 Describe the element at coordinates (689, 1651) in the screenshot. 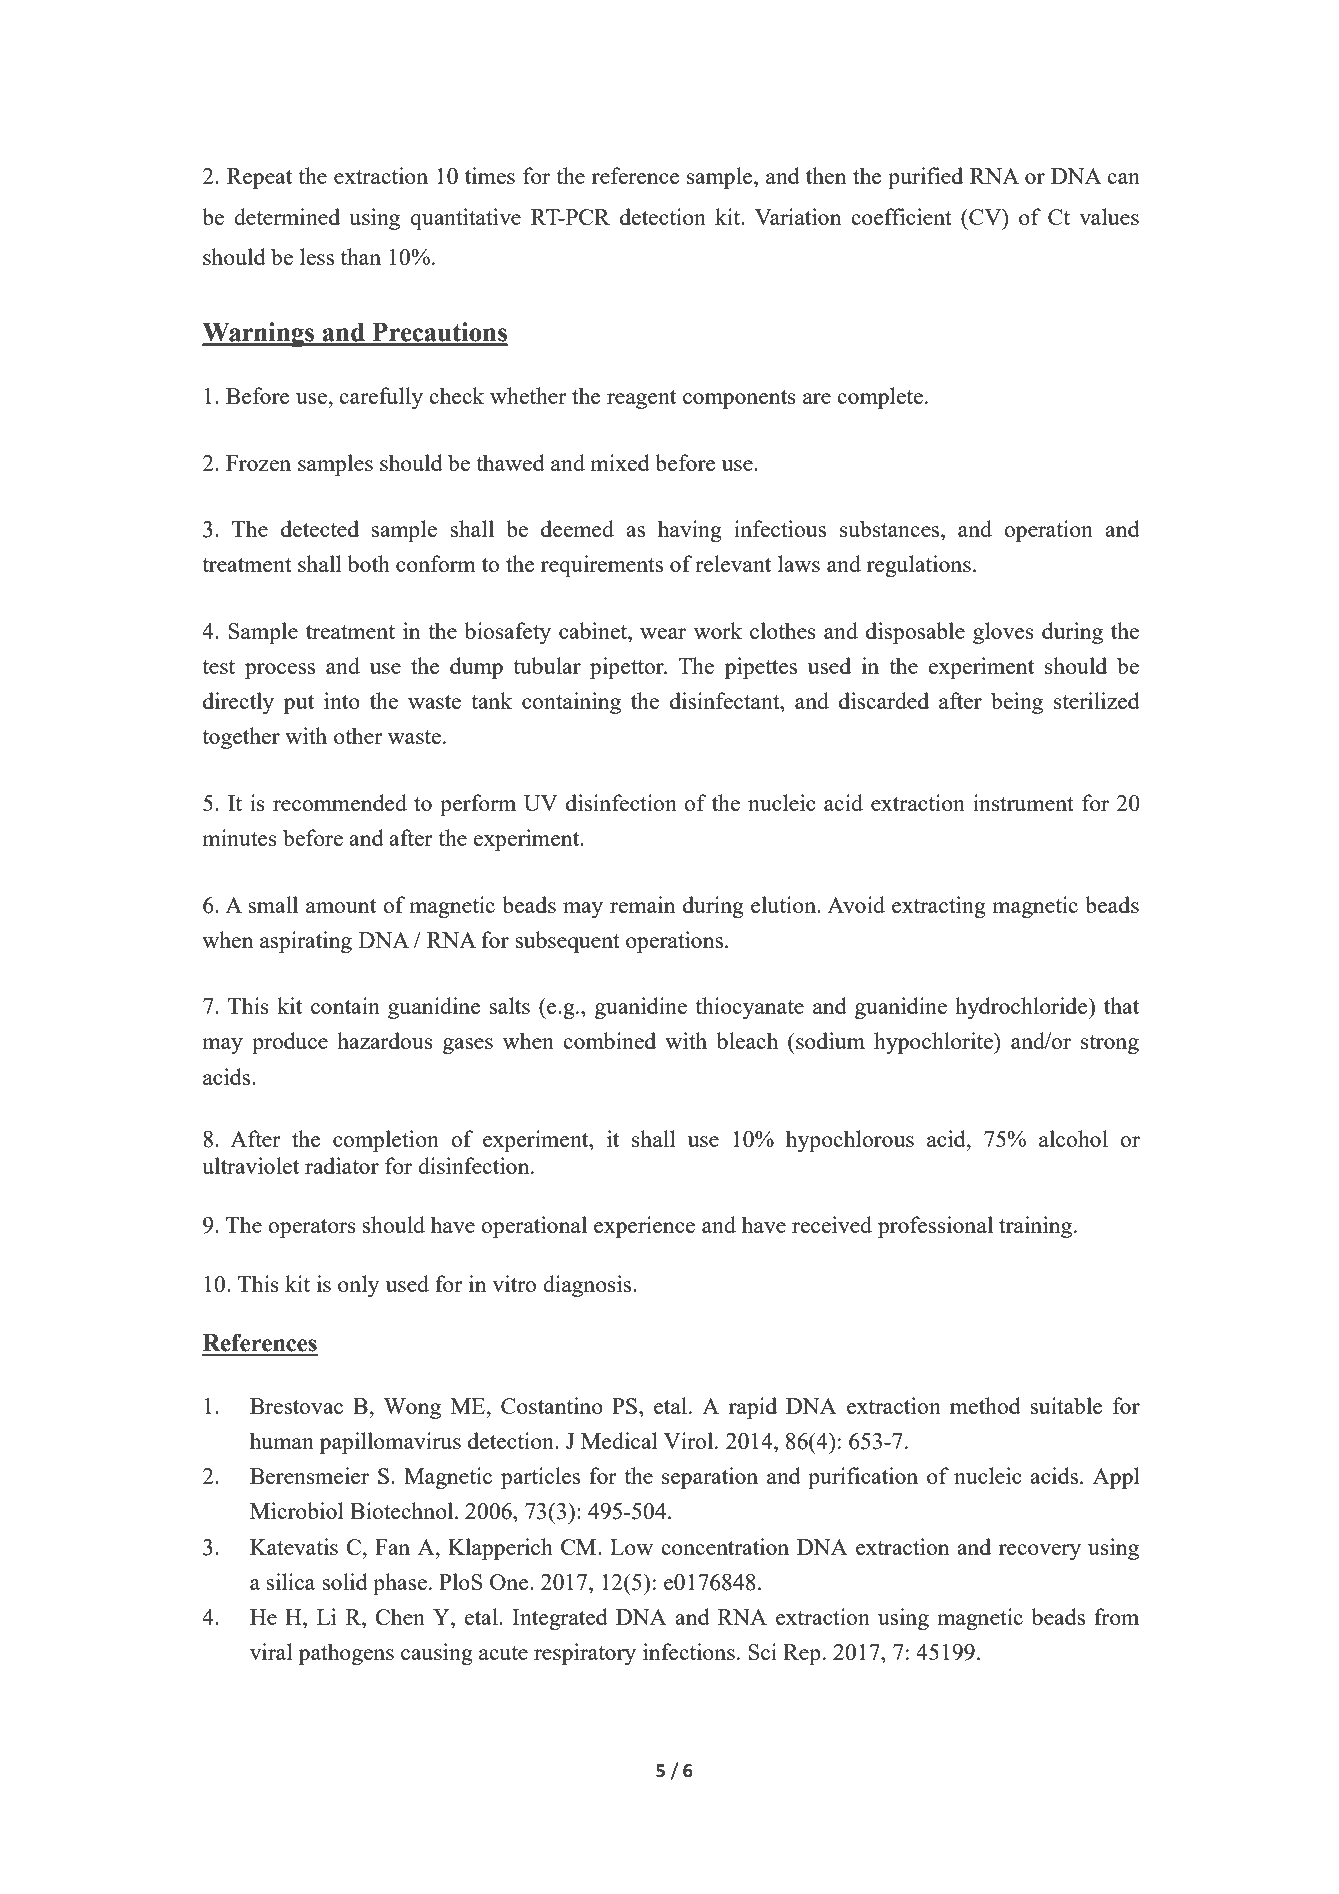

I see `infections` at that location.
